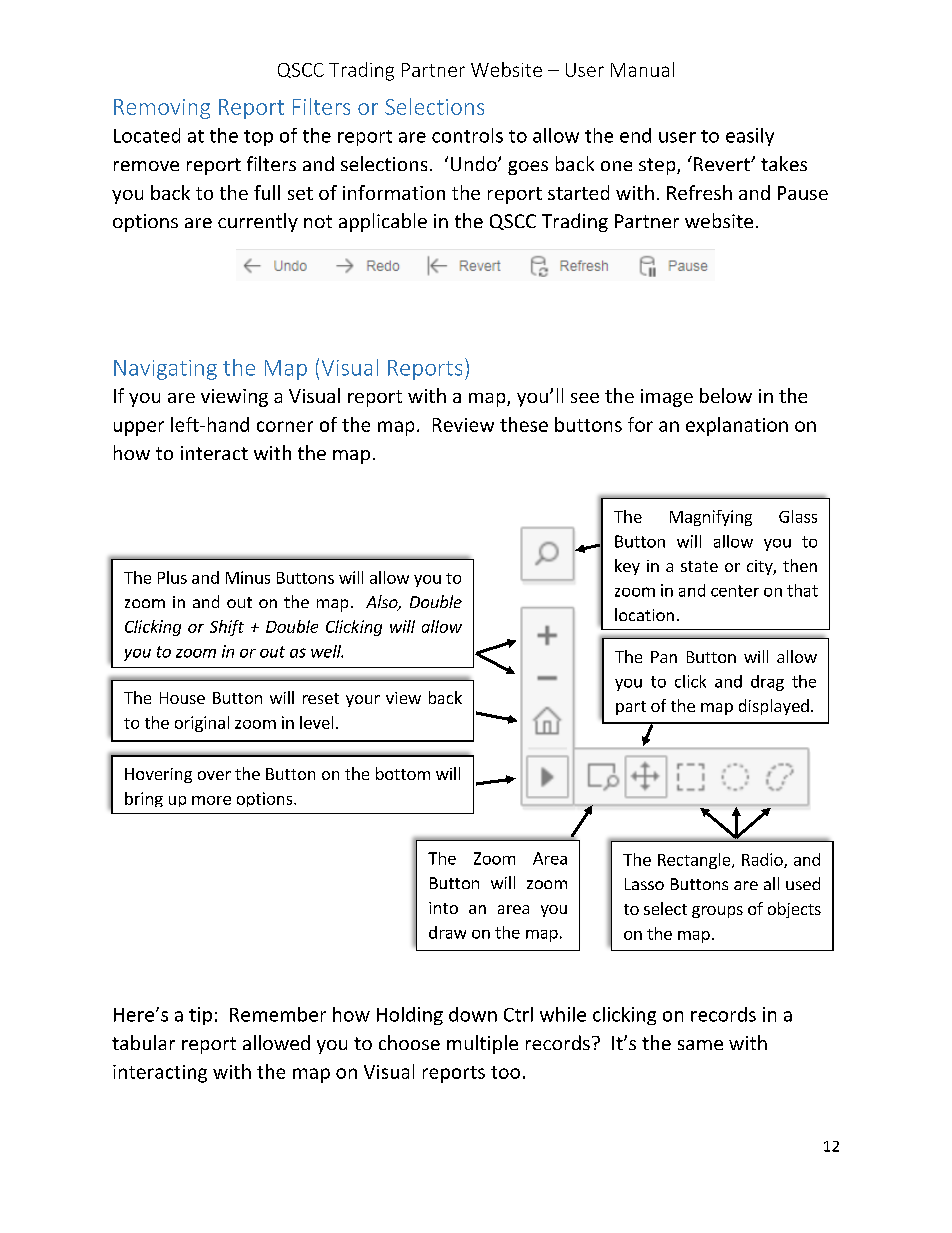 This image has height=1233, width=952. Describe the element at coordinates (285, 426) in the image. I see `corner` at that location.
